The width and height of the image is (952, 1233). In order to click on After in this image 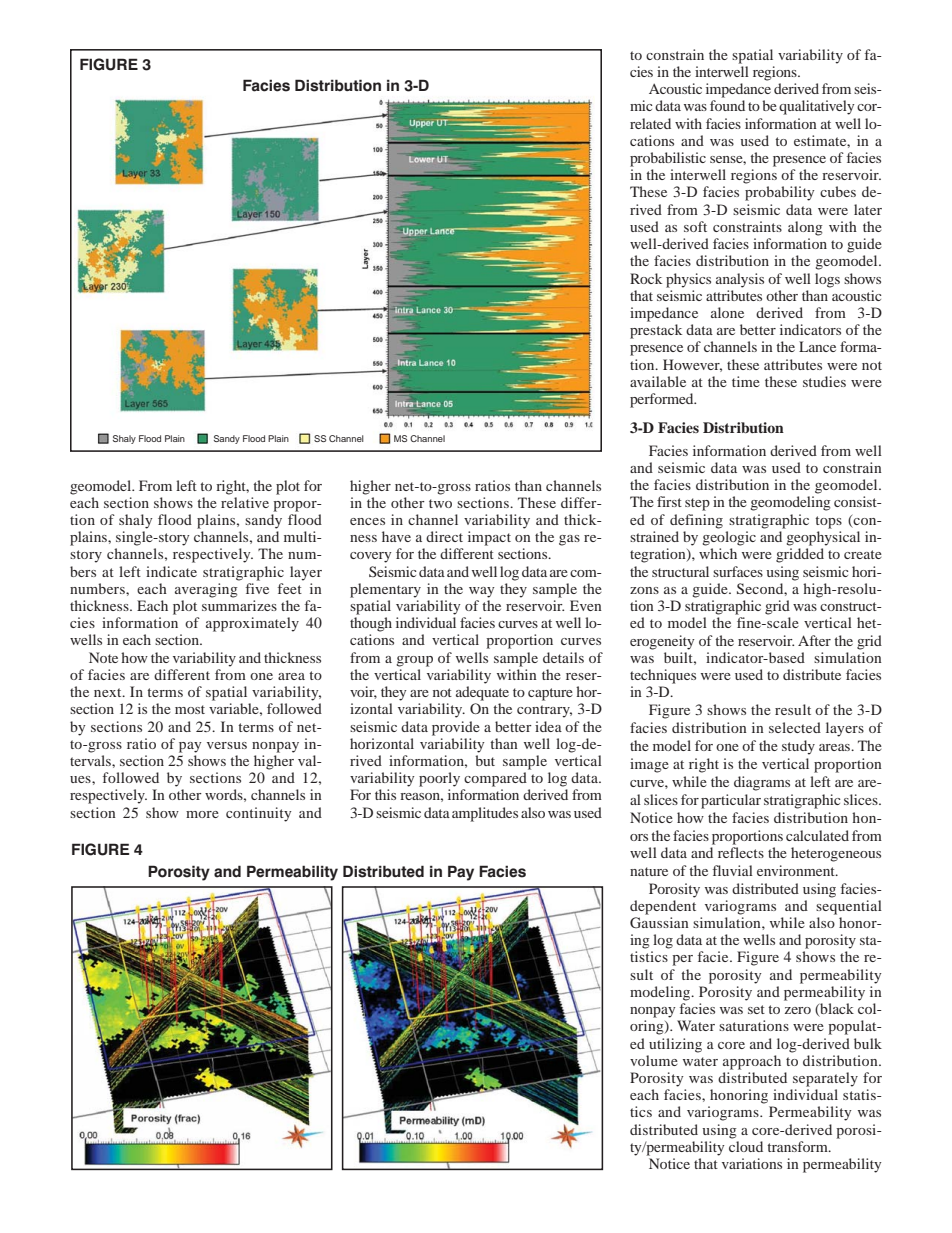, I will do `click(814, 640)`.
